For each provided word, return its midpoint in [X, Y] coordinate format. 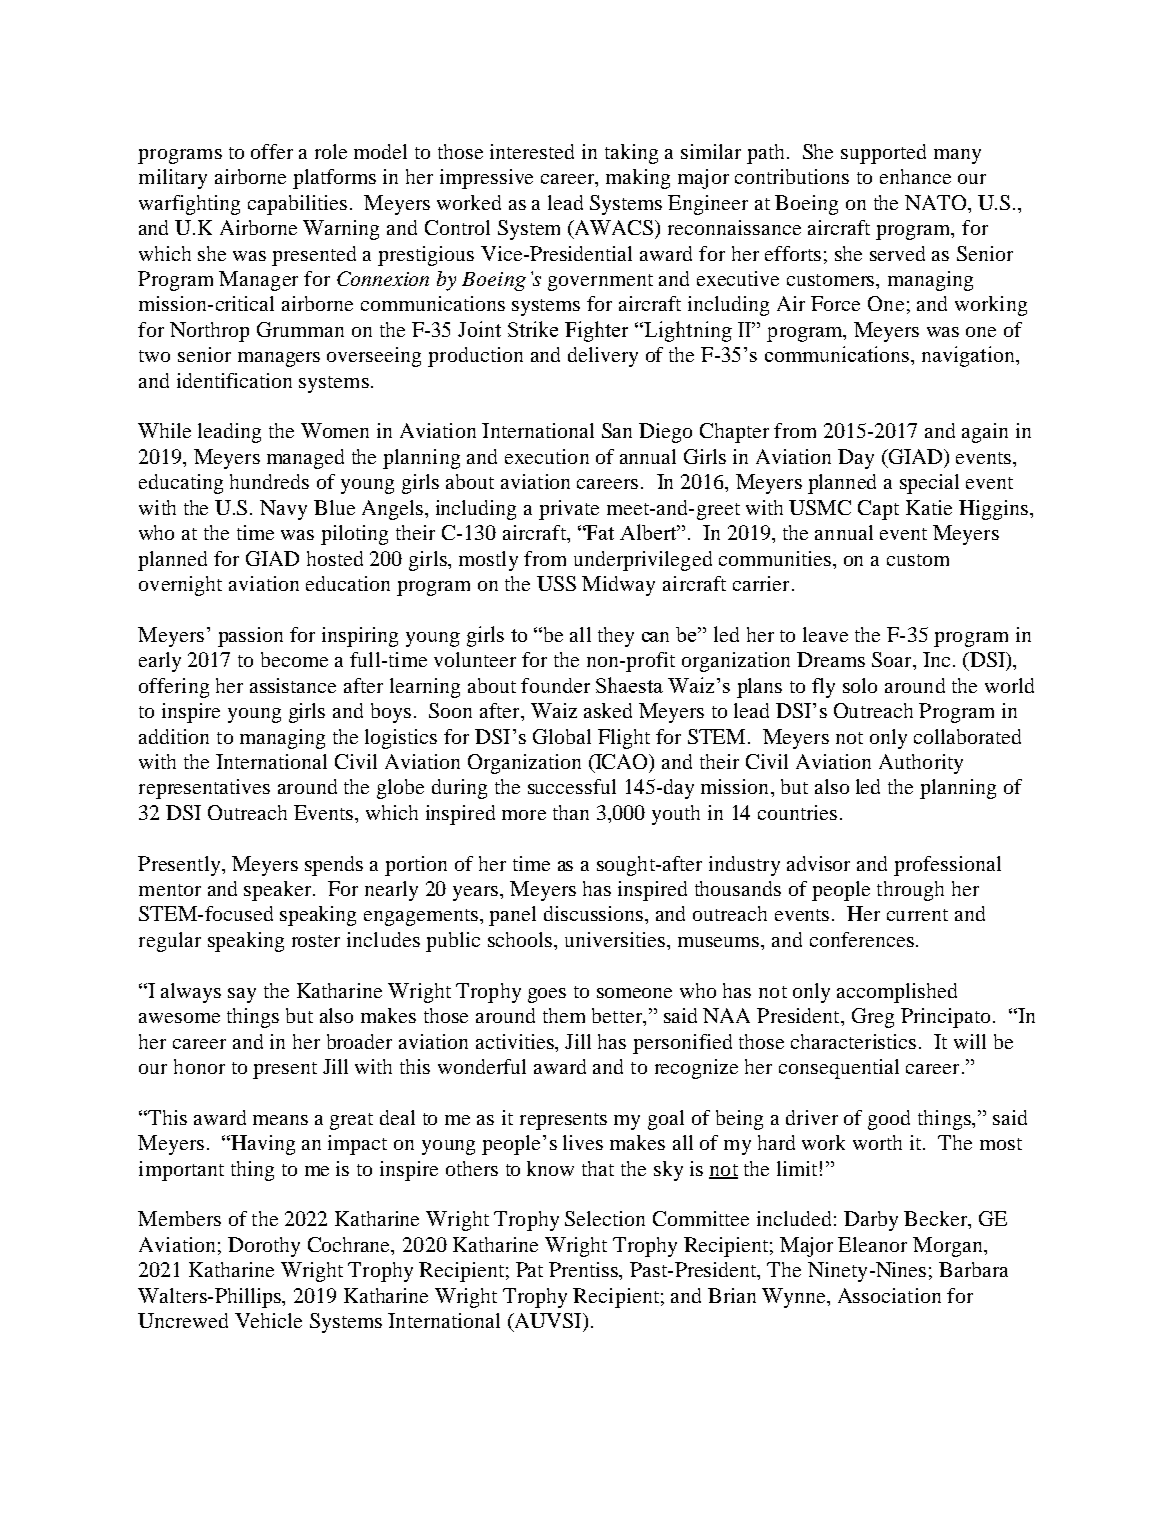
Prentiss [585, 1271]
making [638, 179]
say [242, 995]
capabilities [297, 205]
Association [889, 1295]
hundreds [269, 481]
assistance [293, 685]
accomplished [897, 993]
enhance [915, 176]
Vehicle [268, 1320]
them [564, 1015]
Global [562, 736]
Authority [921, 764]
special [929, 484]
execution [547, 456]
